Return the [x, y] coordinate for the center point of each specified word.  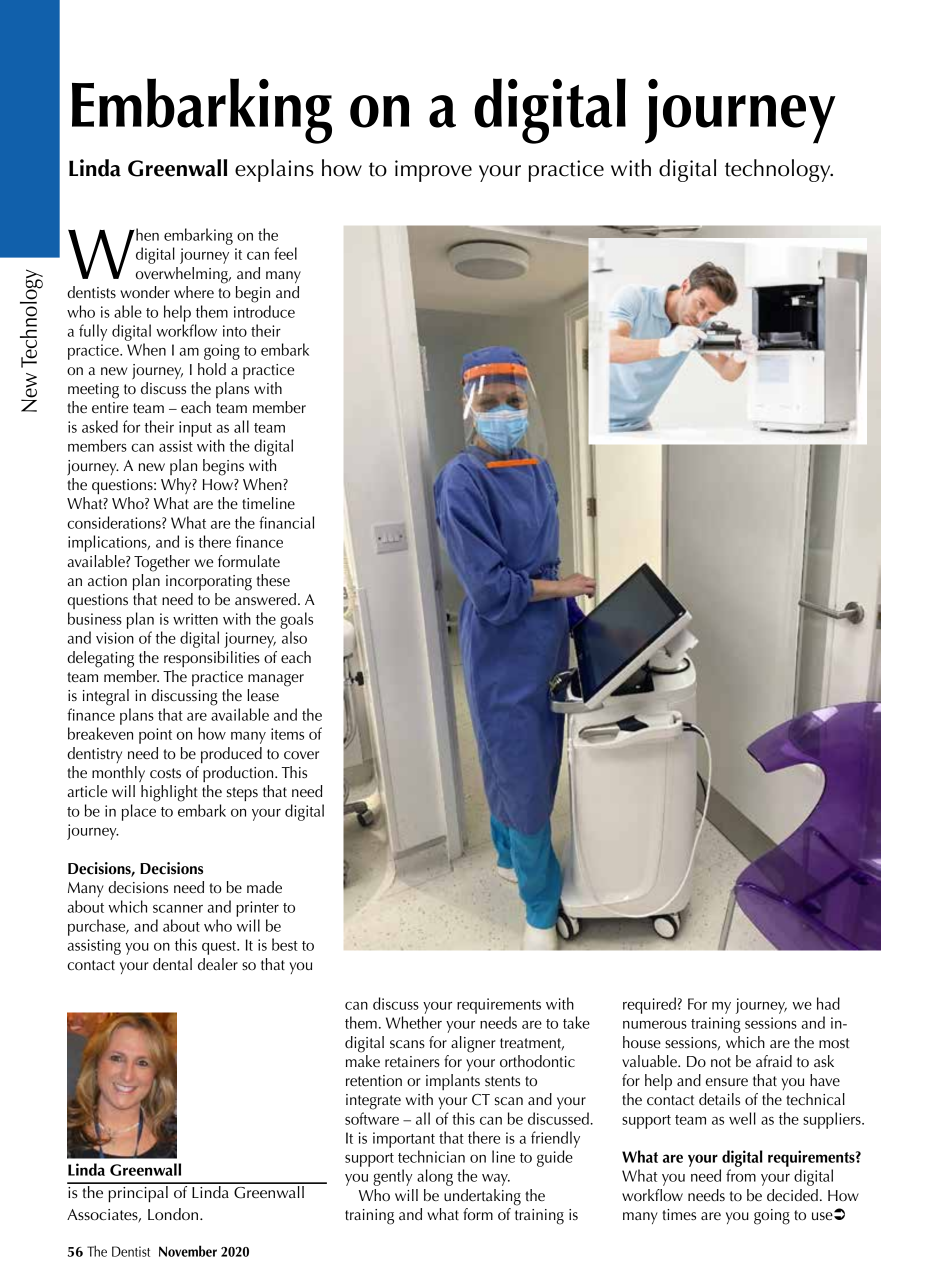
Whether [414, 1022]
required [649, 1005]
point [155, 736]
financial [286, 522]
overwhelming [183, 275]
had [828, 1003]
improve [433, 171]
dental [172, 964]
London [174, 1214]
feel [285, 253]
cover [301, 755]
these [273, 580]
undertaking [482, 1197]
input [195, 429]
